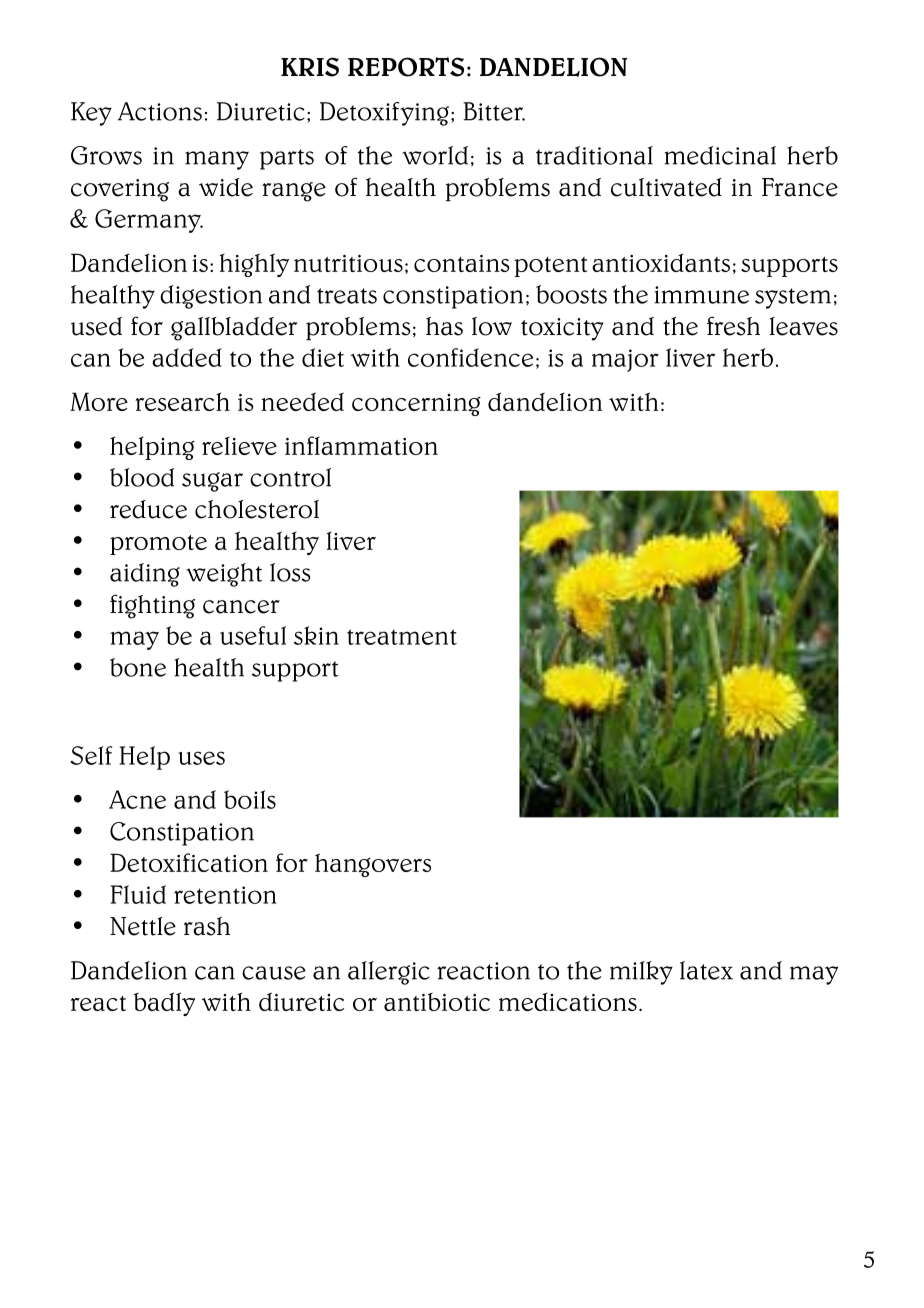  I want to click on treatment, so click(402, 637).
